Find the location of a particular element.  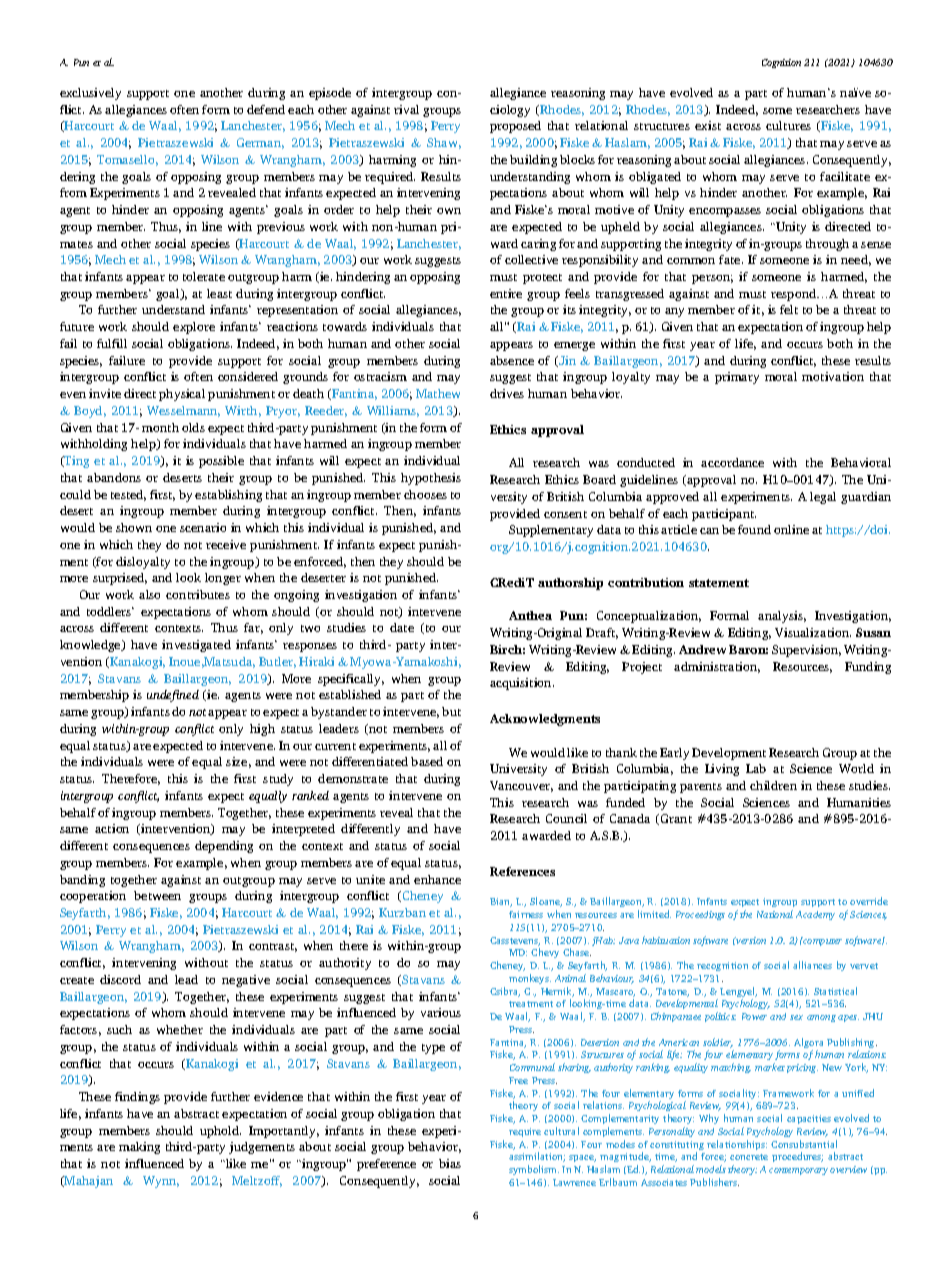

making is located at coordinates (139, 1148).
